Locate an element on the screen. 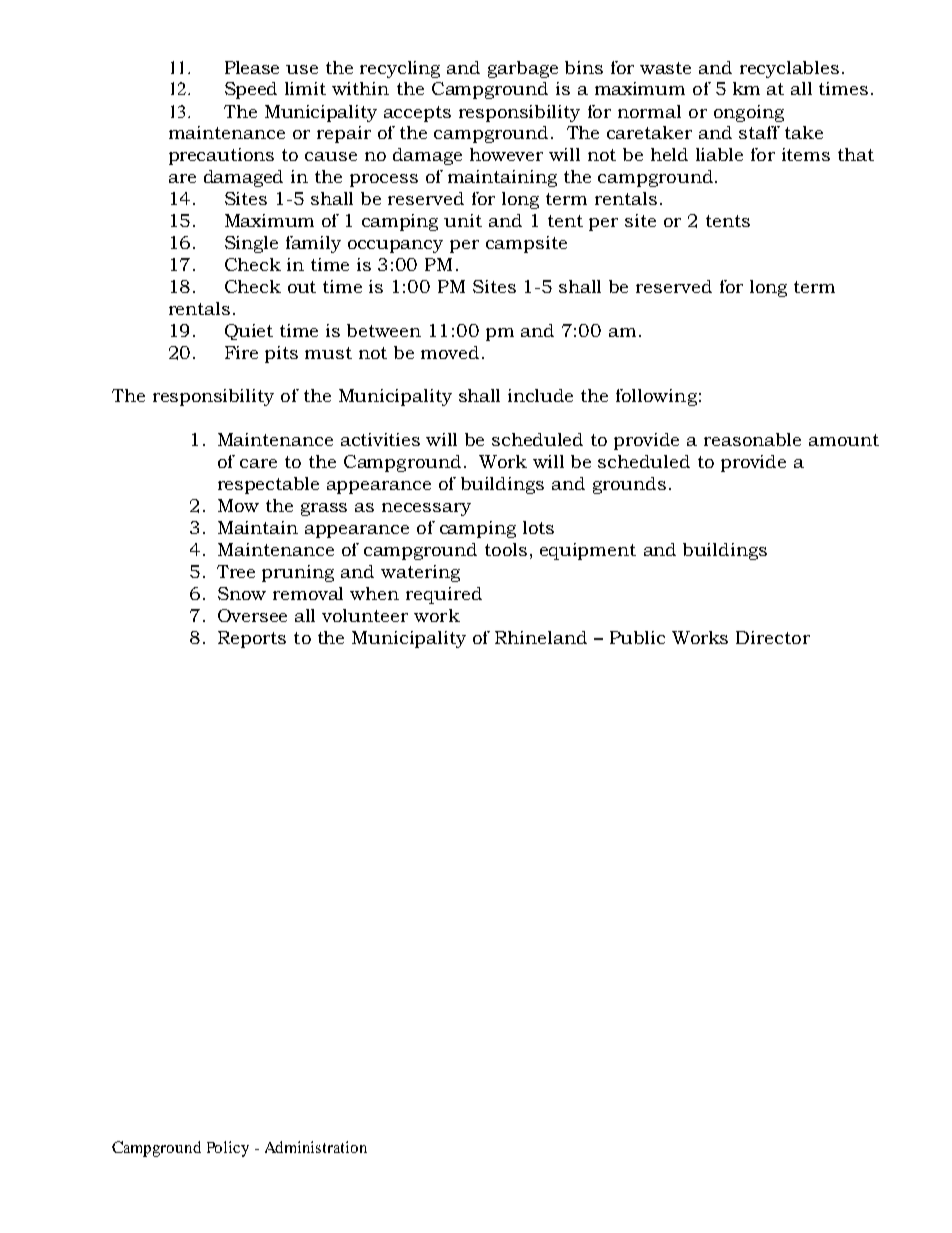 The image size is (952, 1233). ongoing is located at coordinates (749, 113).
